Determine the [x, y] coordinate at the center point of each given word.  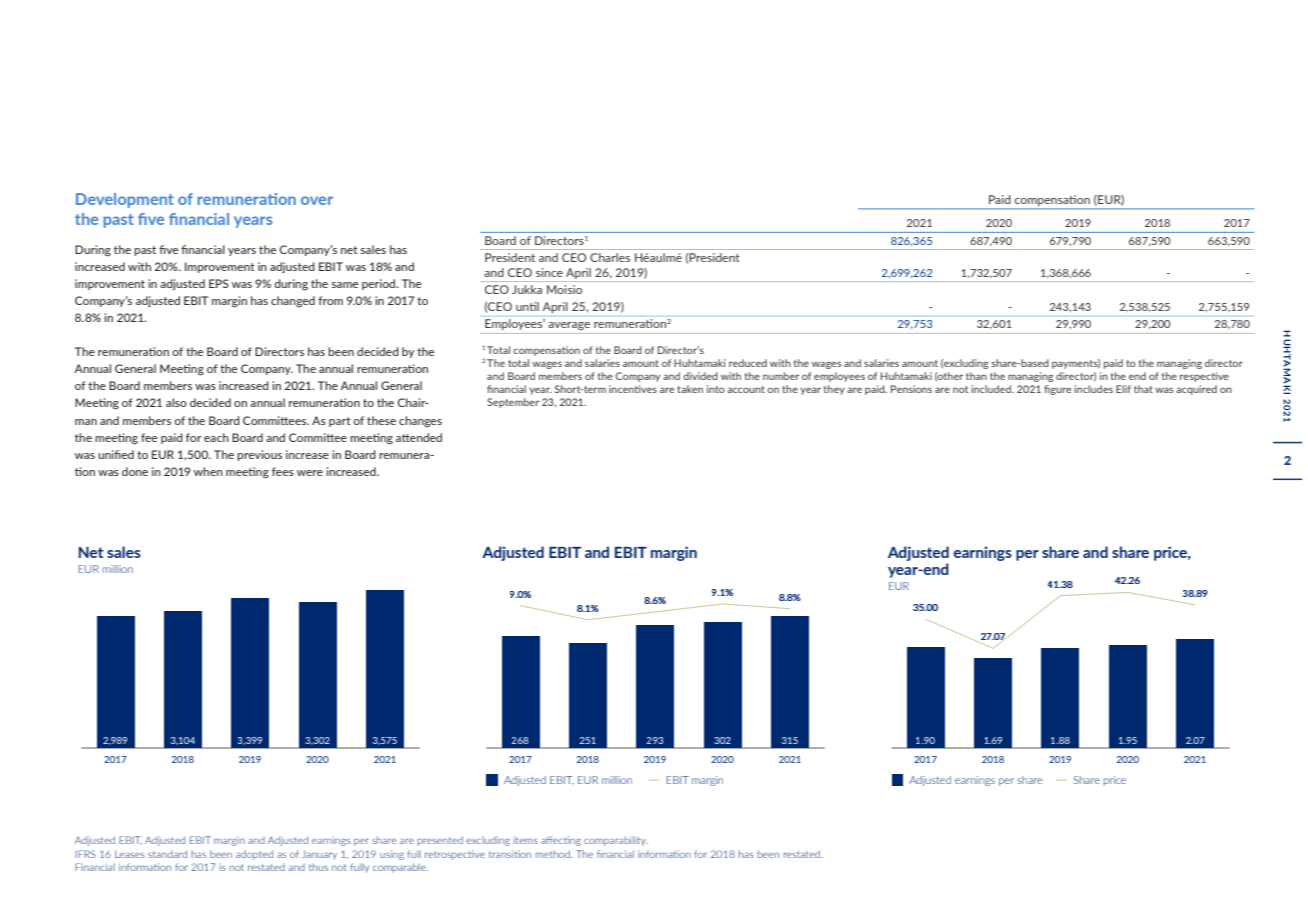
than [976, 376]
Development [125, 200]
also [176, 402]
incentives [633, 389]
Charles [610, 257]
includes [1093, 389]
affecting [561, 841]
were [310, 473]
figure [1057, 390]
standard [167, 854]
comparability [616, 841]
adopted [254, 855]
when [208, 471]
